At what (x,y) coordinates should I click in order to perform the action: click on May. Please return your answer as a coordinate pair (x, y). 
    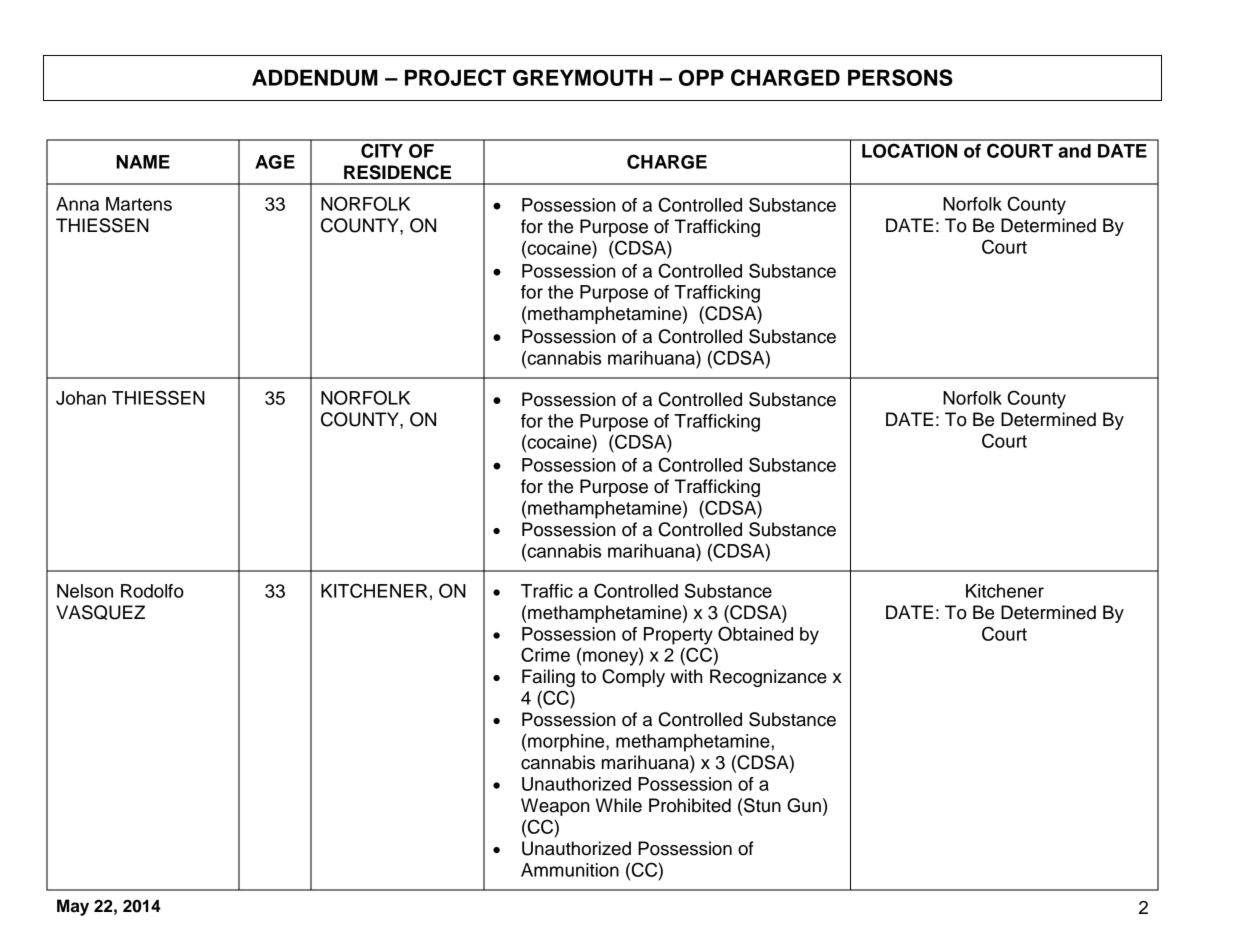
    Looking at the image, I should click on (73, 907).
